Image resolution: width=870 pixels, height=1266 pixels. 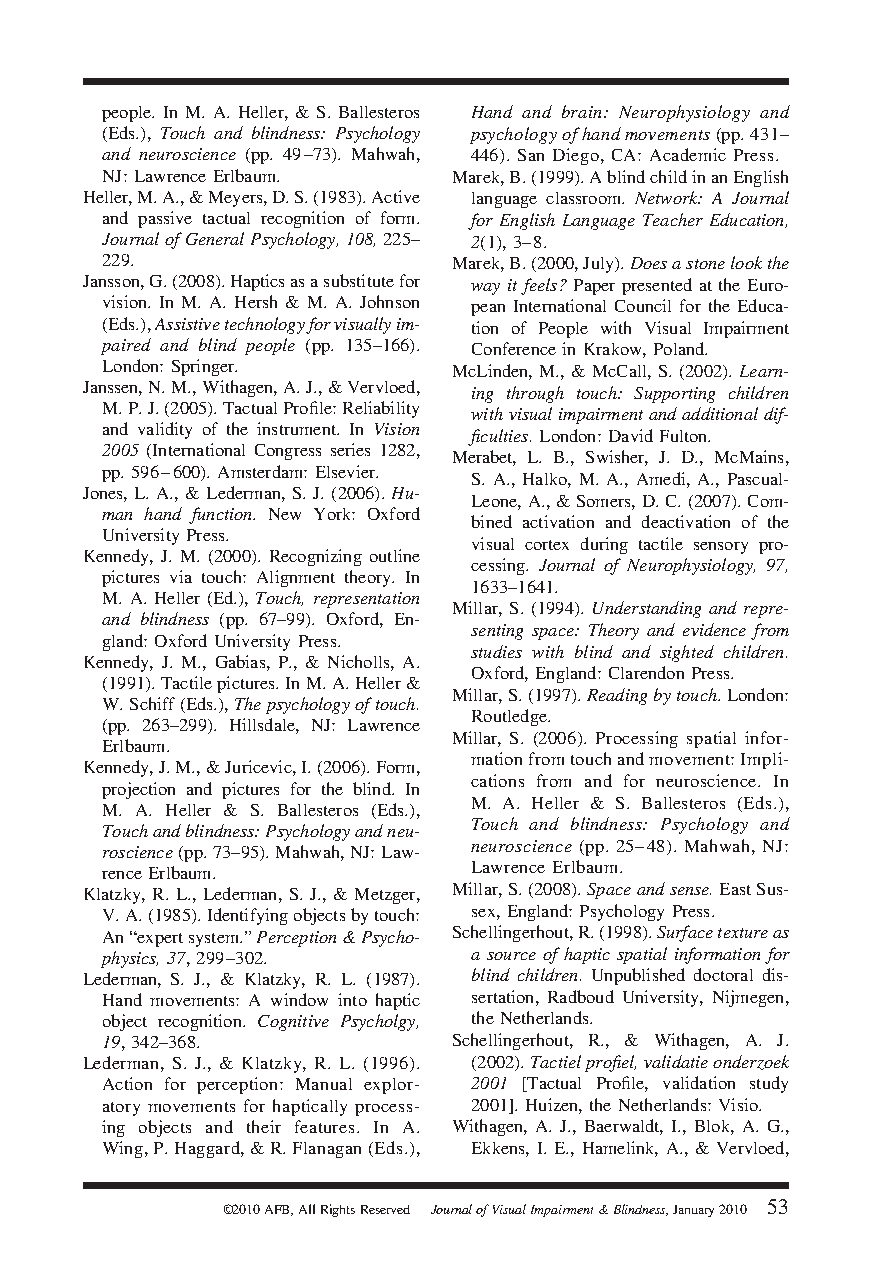 What do you see at coordinates (685, 436) in the screenshot?
I see `Fulton` at bounding box center [685, 436].
